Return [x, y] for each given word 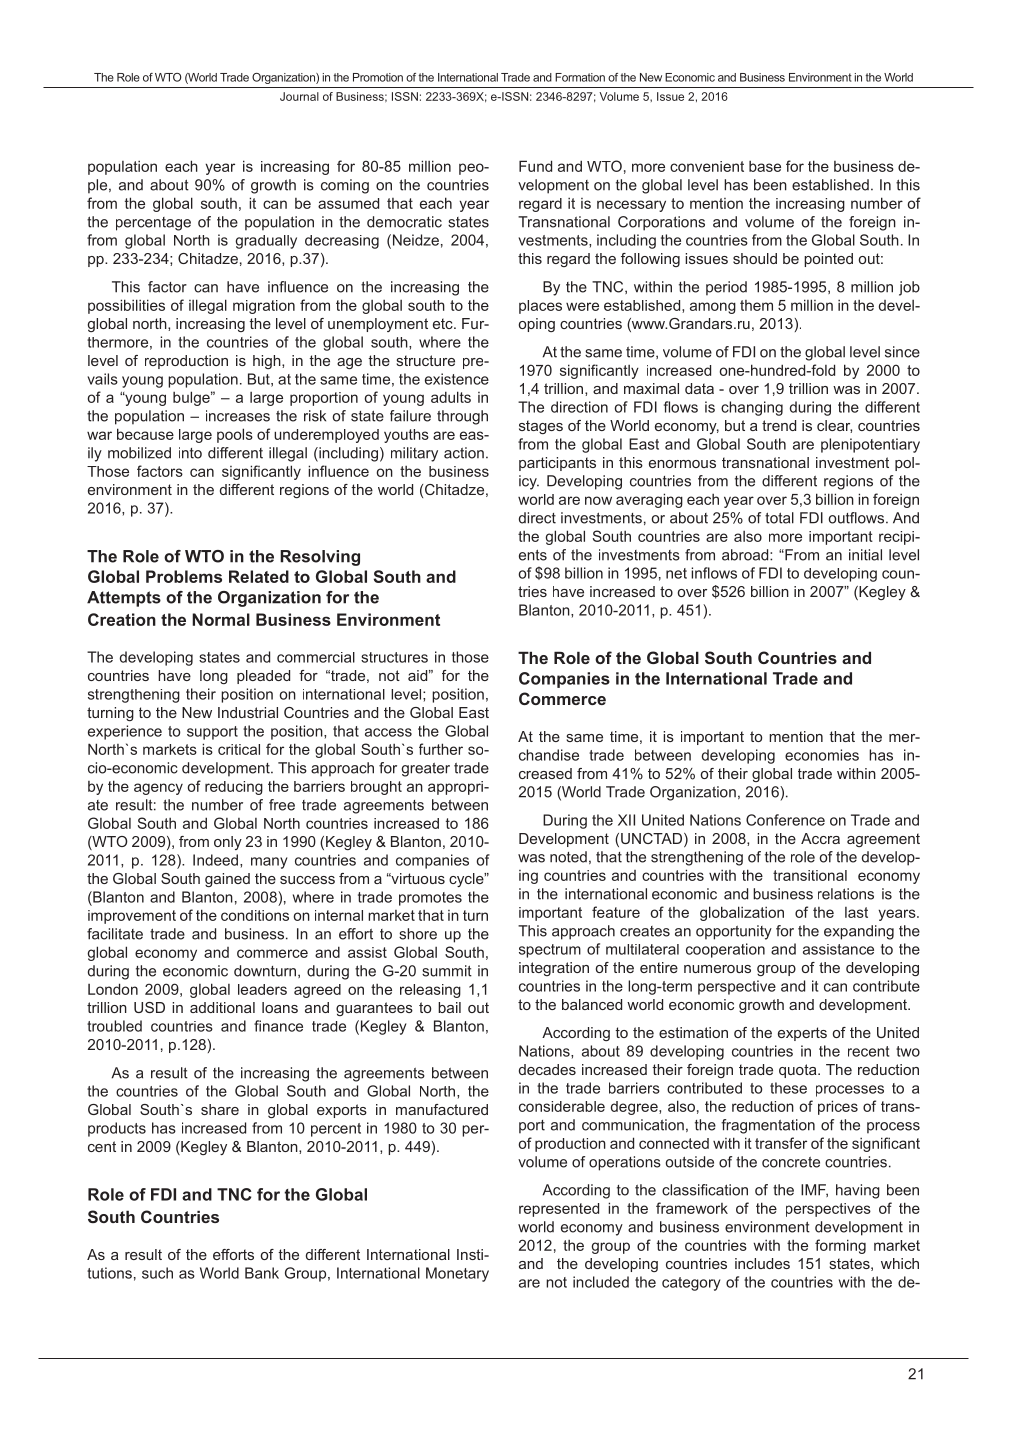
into [190, 453]
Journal [299, 96]
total [779, 518]
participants [557, 464]
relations [846, 894]
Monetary [457, 1274]
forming [840, 1246]
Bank [262, 1273]
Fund [535, 166]
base [765, 166]
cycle [467, 880]
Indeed [215, 860]
